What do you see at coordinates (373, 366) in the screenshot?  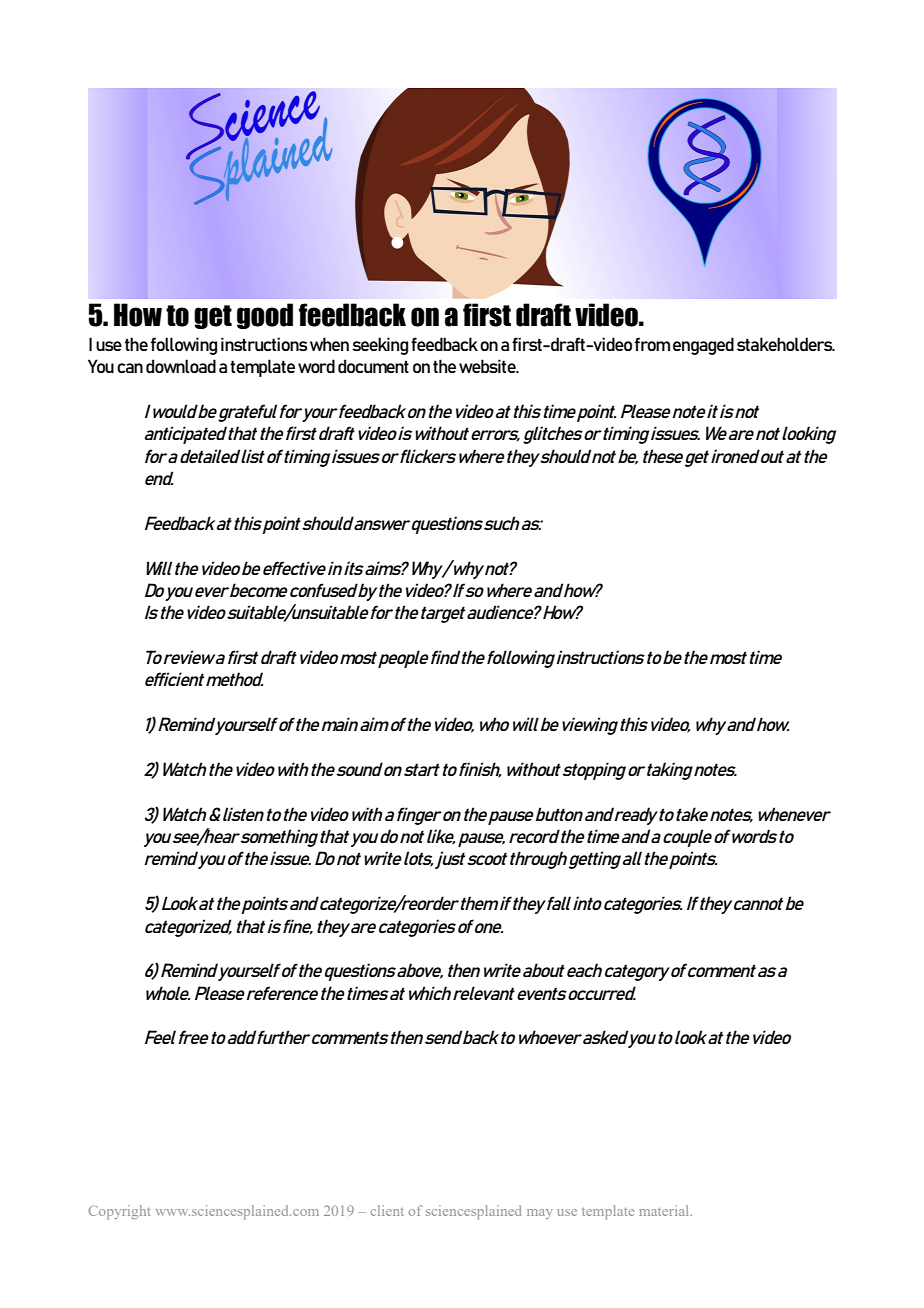 I see `document` at bounding box center [373, 366].
